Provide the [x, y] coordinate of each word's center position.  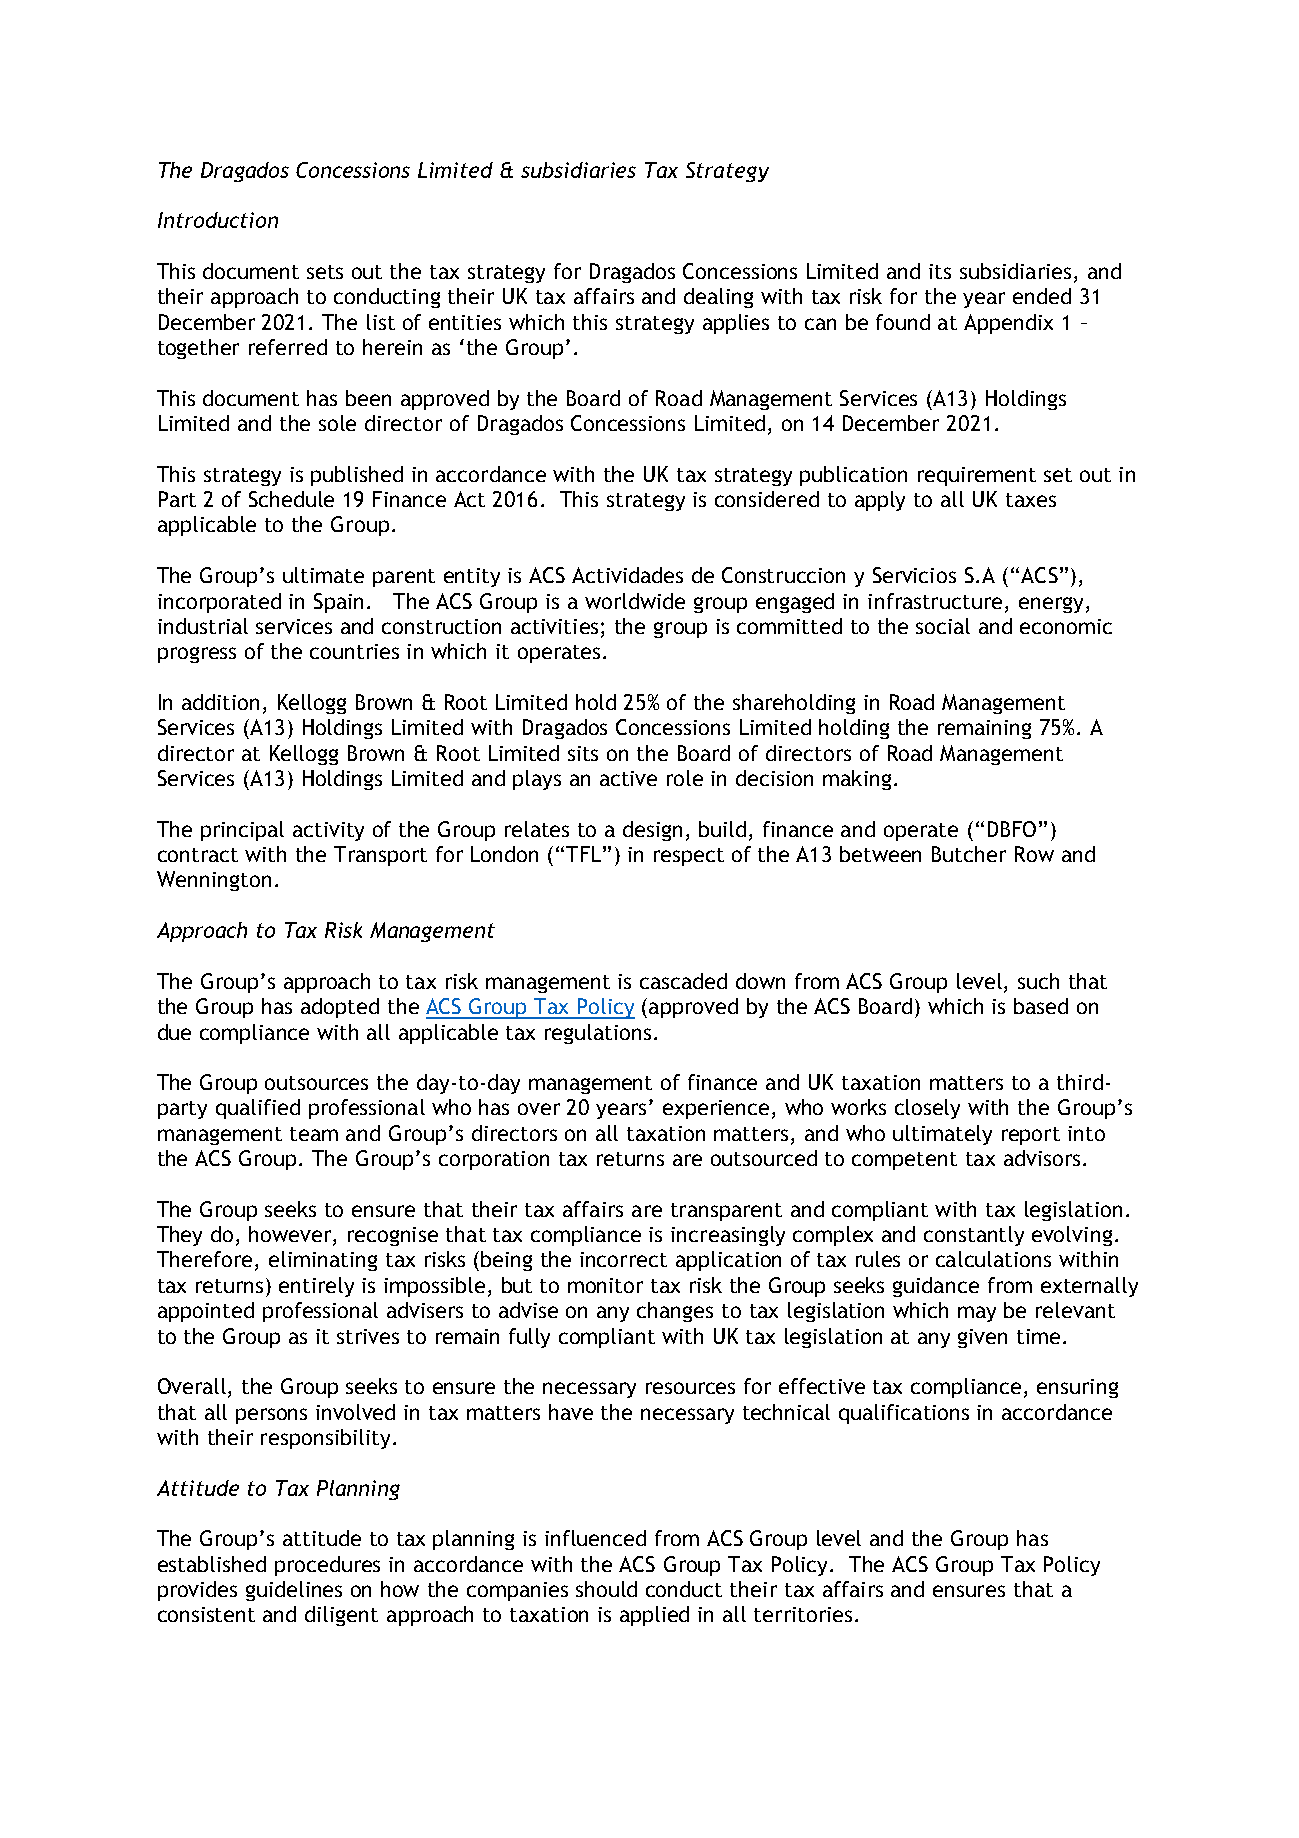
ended [1042, 296]
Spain [338, 603]
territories [803, 1614]
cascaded [683, 981]
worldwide [635, 601]
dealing [718, 298]
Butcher [969, 854]
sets [325, 272]
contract [198, 855]
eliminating [323, 1261]
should [606, 1589]
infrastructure [935, 601]
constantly [974, 1236]
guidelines [294, 1591]
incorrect [623, 1259]
